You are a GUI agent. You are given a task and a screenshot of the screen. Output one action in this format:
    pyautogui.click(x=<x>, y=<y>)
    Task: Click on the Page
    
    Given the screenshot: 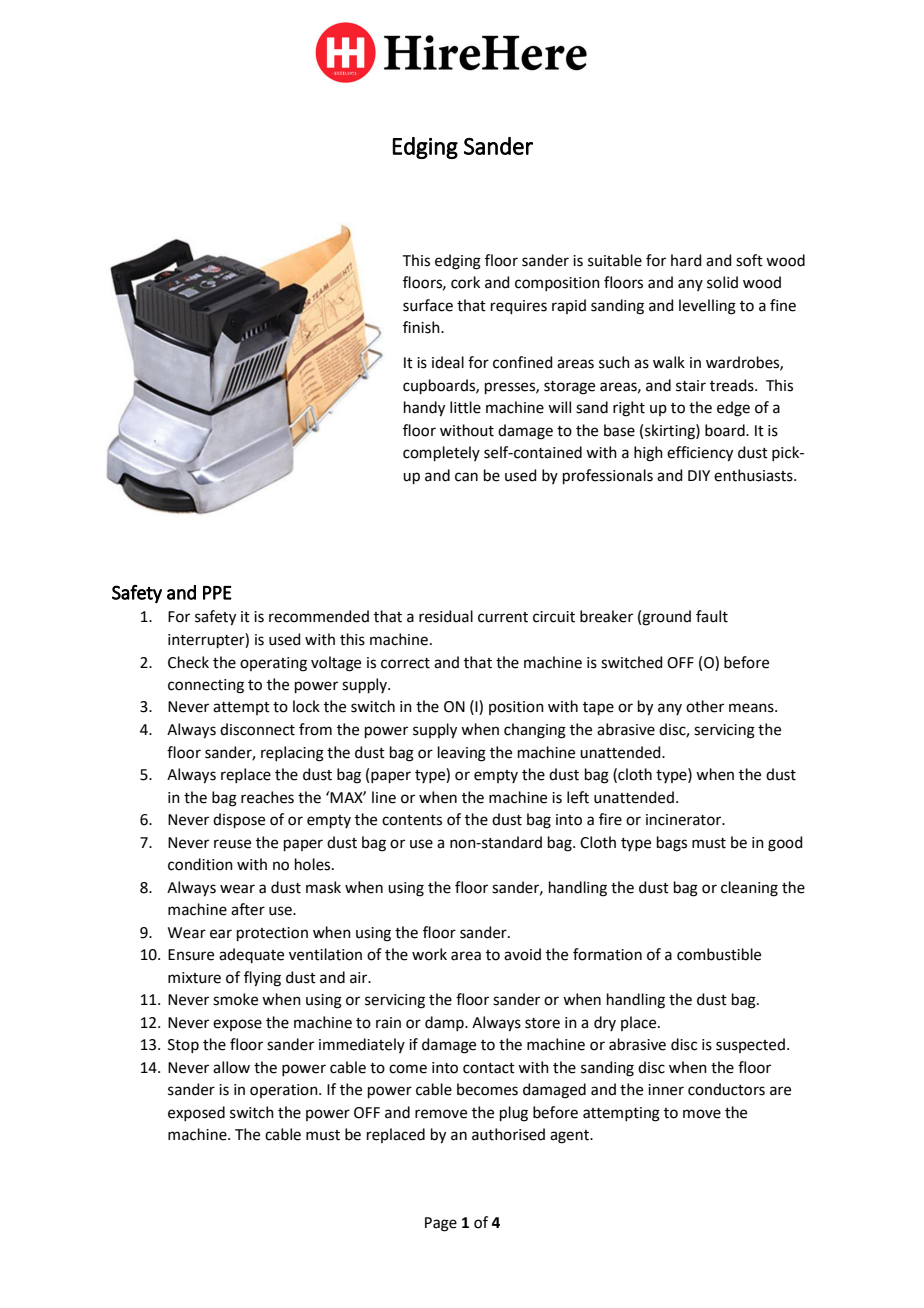 What is the action you would take?
    pyautogui.click(x=441, y=1224)
